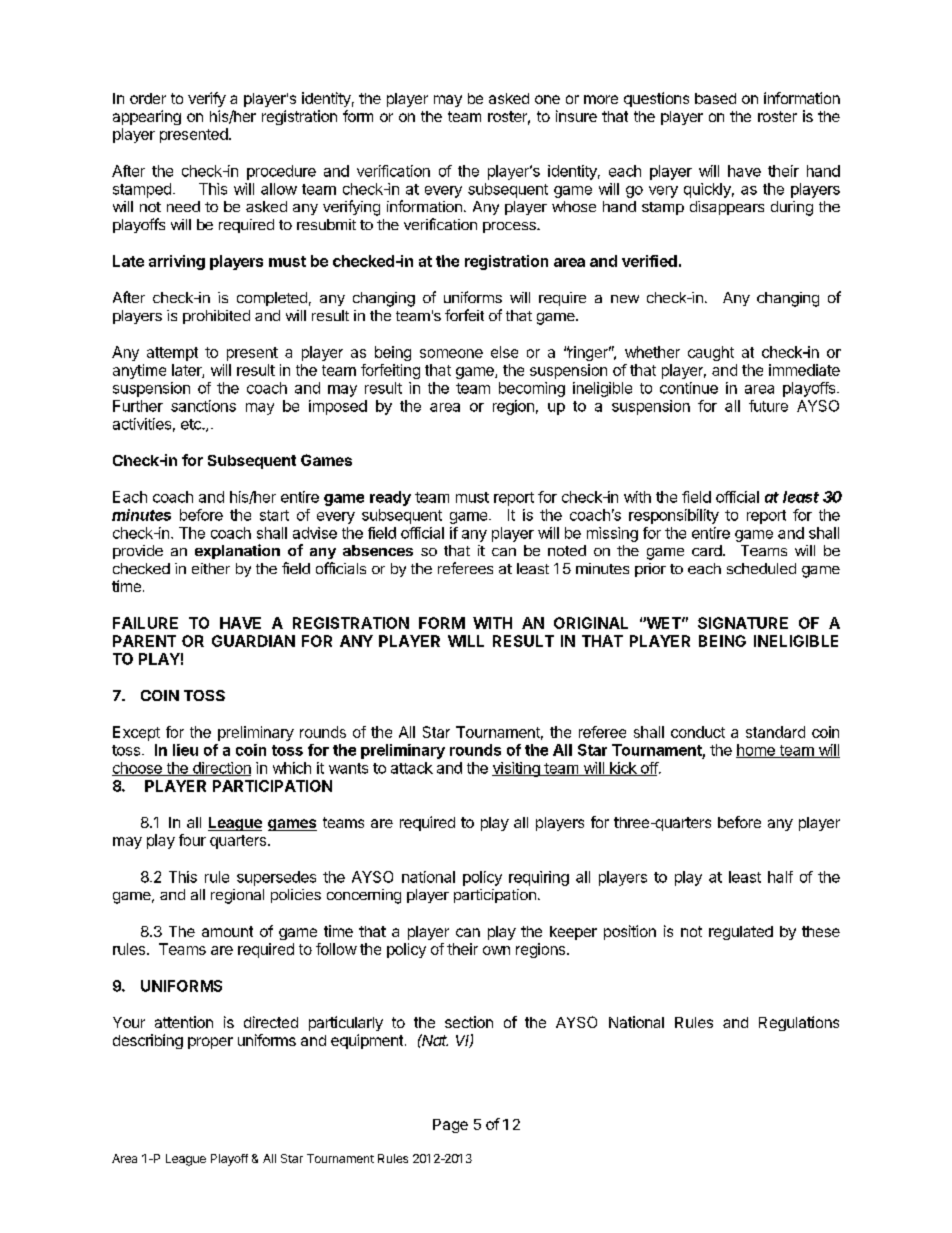  I want to click on based, so click(715, 98).
